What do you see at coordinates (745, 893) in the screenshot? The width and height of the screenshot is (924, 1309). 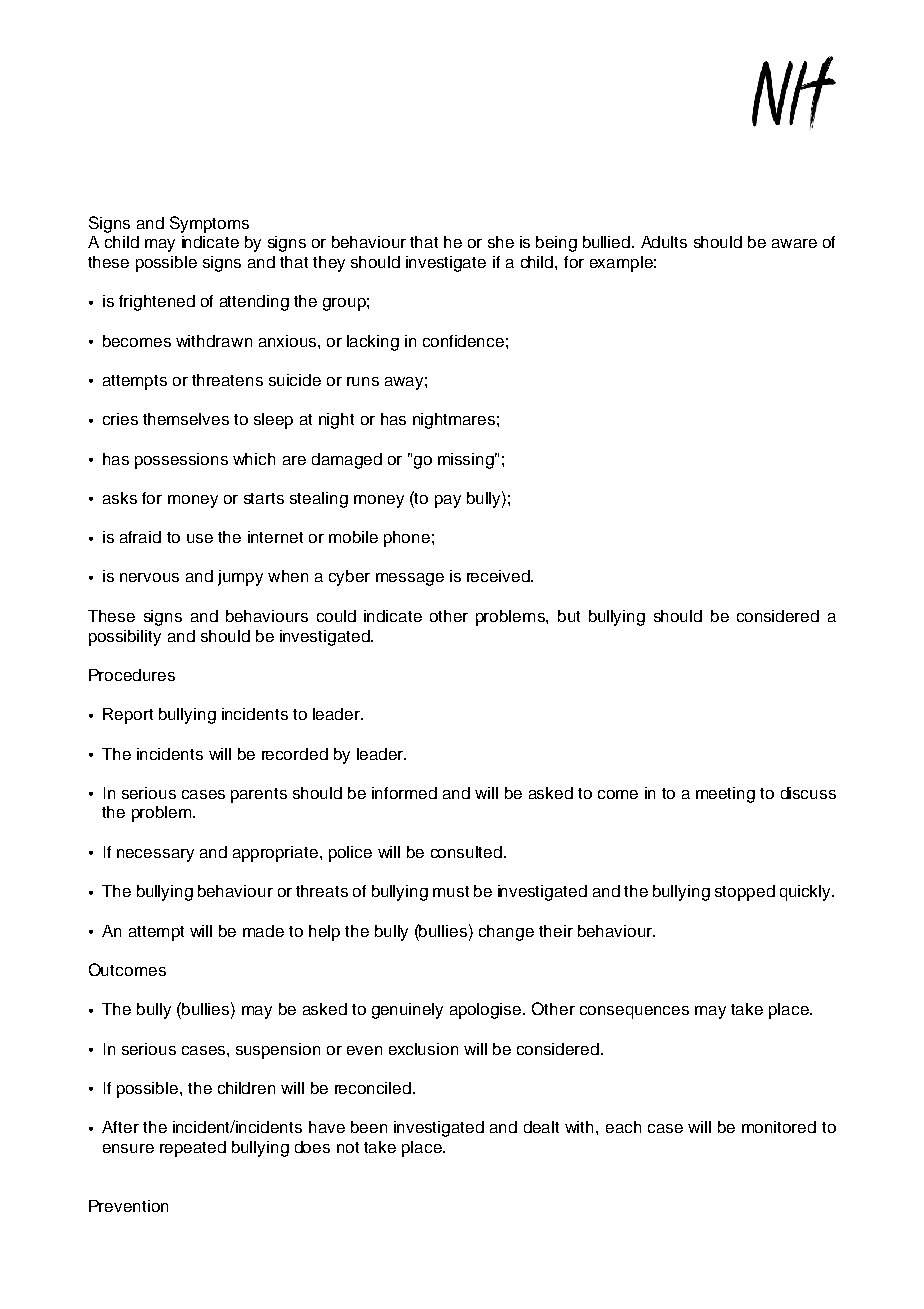 I see `stopped` at bounding box center [745, 893].
